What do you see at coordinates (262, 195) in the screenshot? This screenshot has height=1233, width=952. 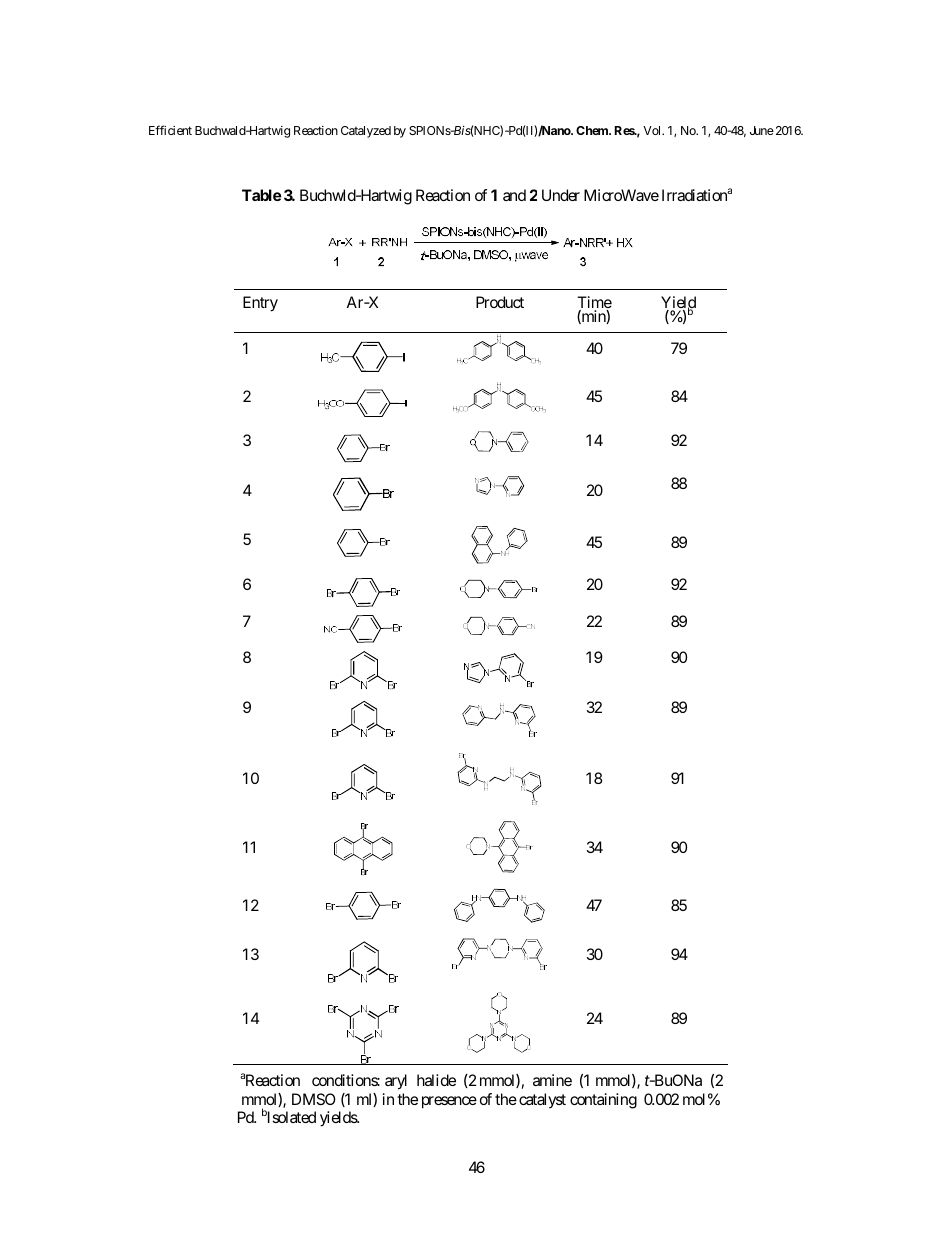 I see `Table` at bounding box center [262, 195].
